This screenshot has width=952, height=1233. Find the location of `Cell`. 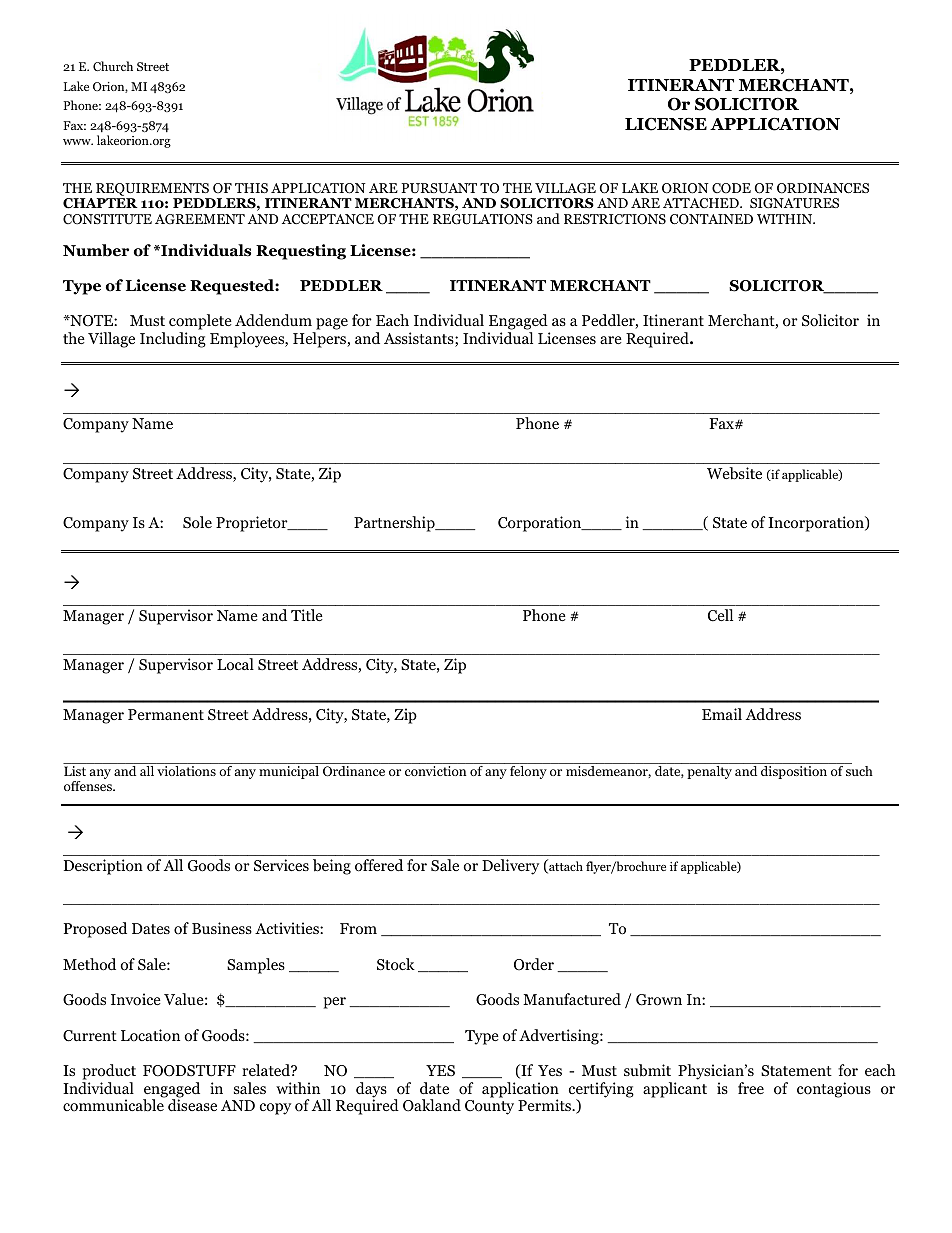

Cell is located at coordinates (720, 615).
